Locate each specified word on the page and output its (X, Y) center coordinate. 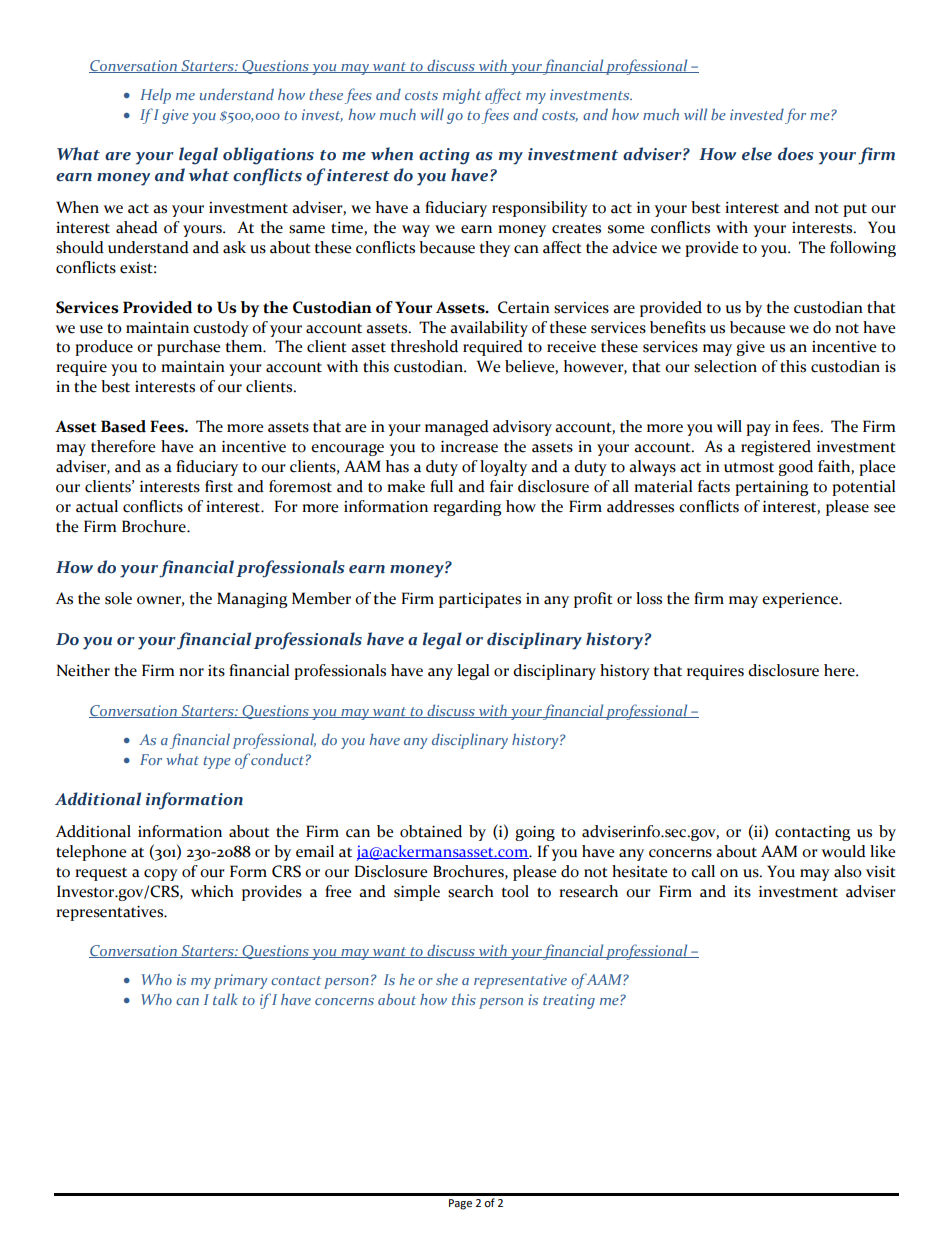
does (796, 154)
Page (460, 1204)
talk (225, 999)
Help (155, 96)
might (462, 96)
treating (569, 1001)
